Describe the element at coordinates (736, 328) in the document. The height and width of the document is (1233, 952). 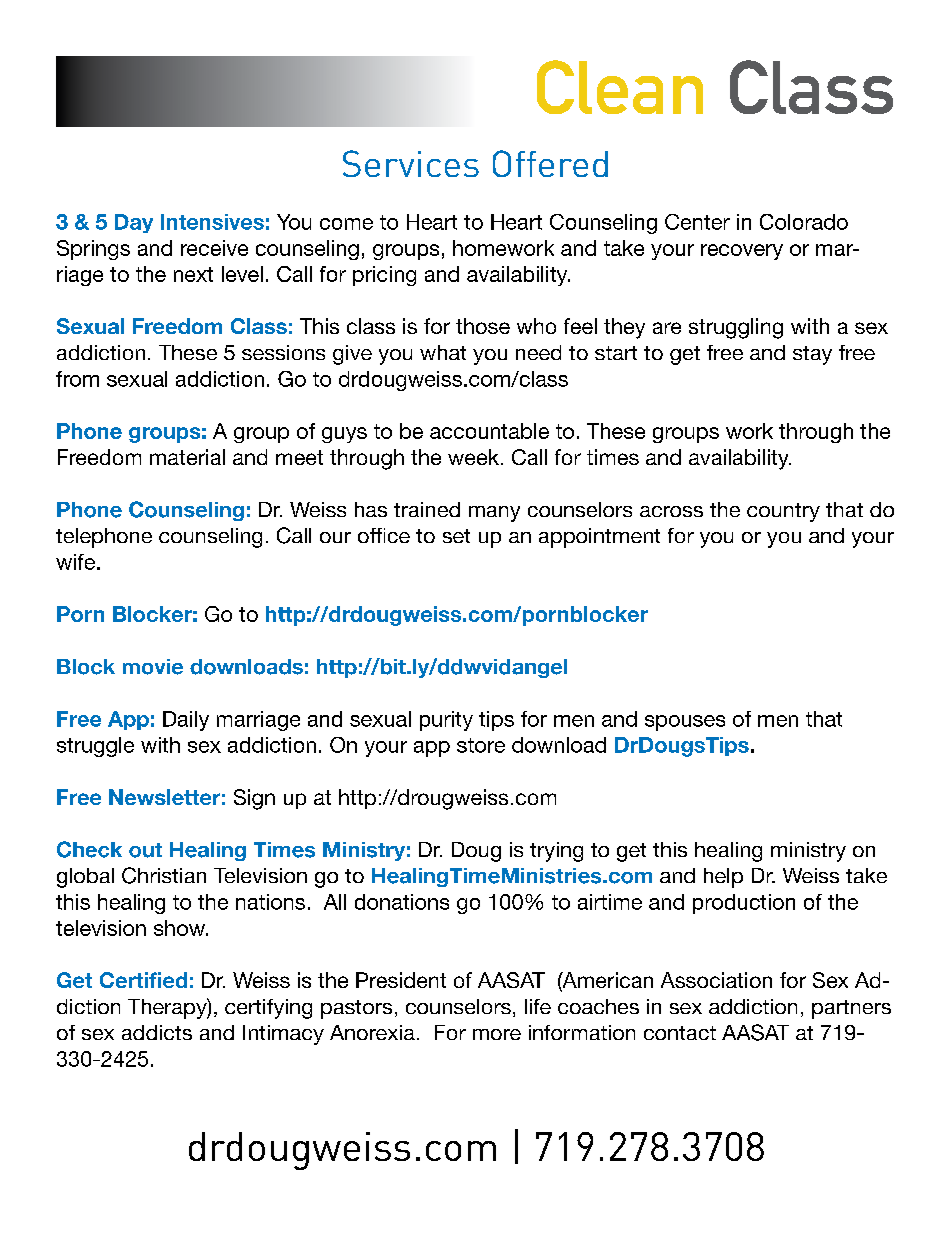
I see `struggling` at that location.
